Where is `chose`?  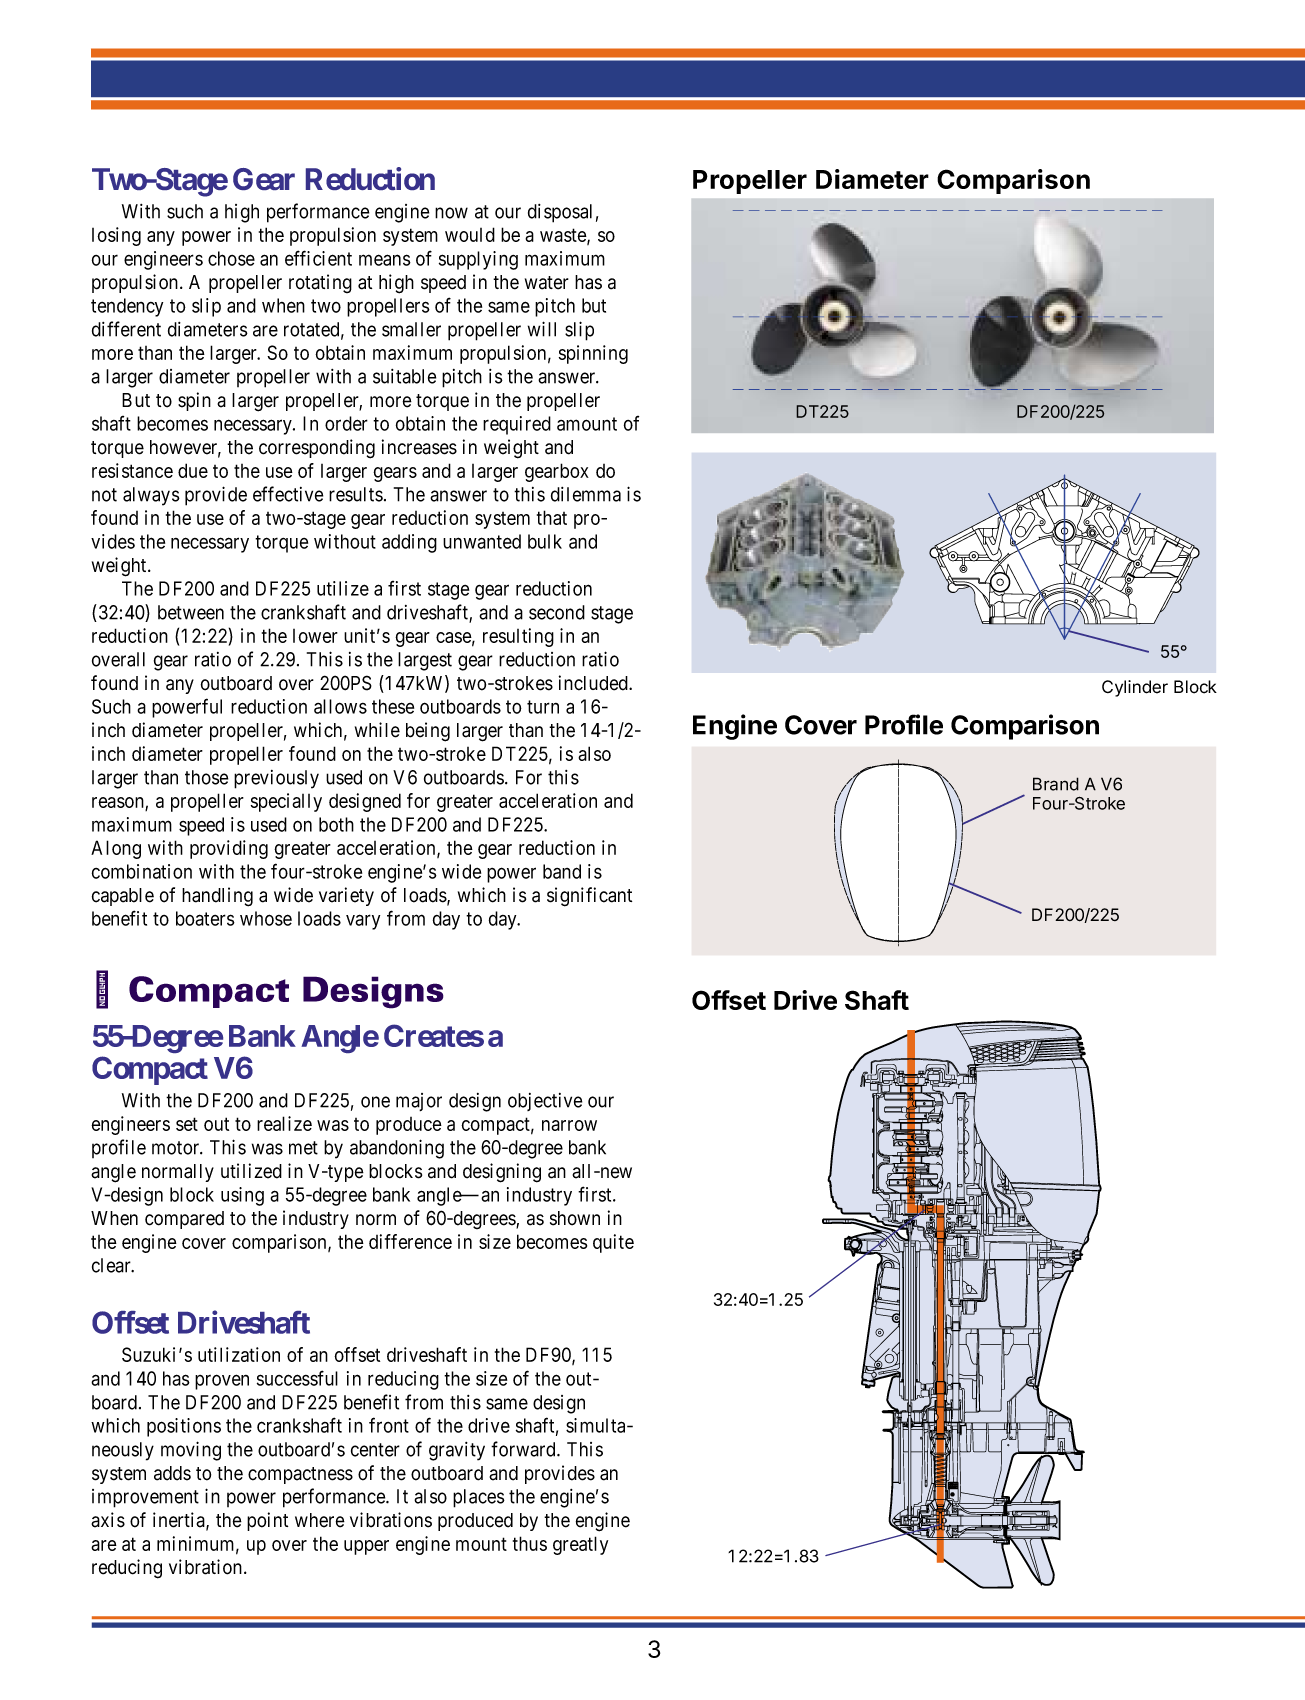
chose is located at coordinates (231, 258).
